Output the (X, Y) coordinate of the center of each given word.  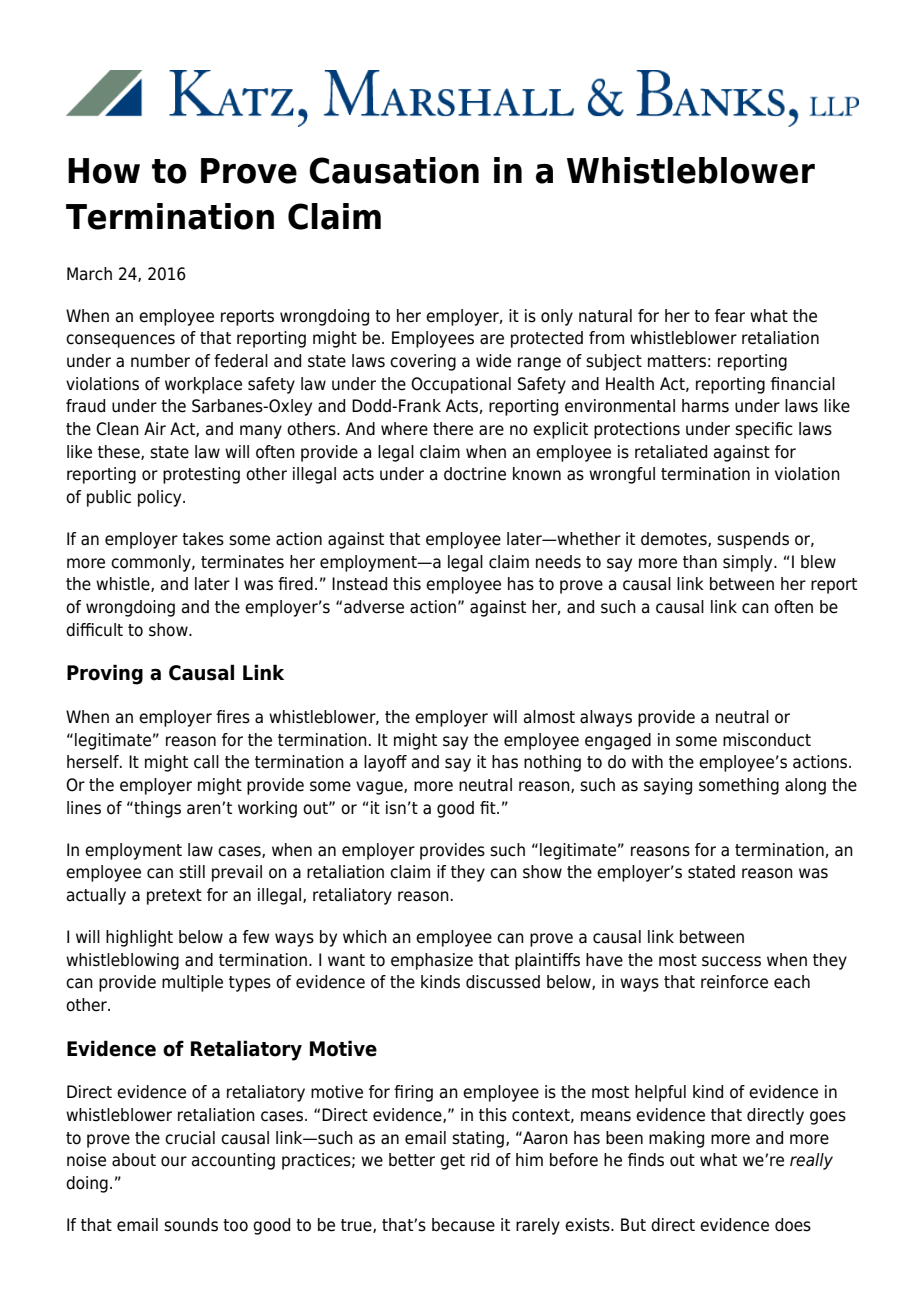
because (463, 1225)
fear (730, 316)
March (89, 274)
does (793, 1225)
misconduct (767, 740)
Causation (394, 170)
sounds (191, 1225)
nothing (552, 763)
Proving (105, 674)
